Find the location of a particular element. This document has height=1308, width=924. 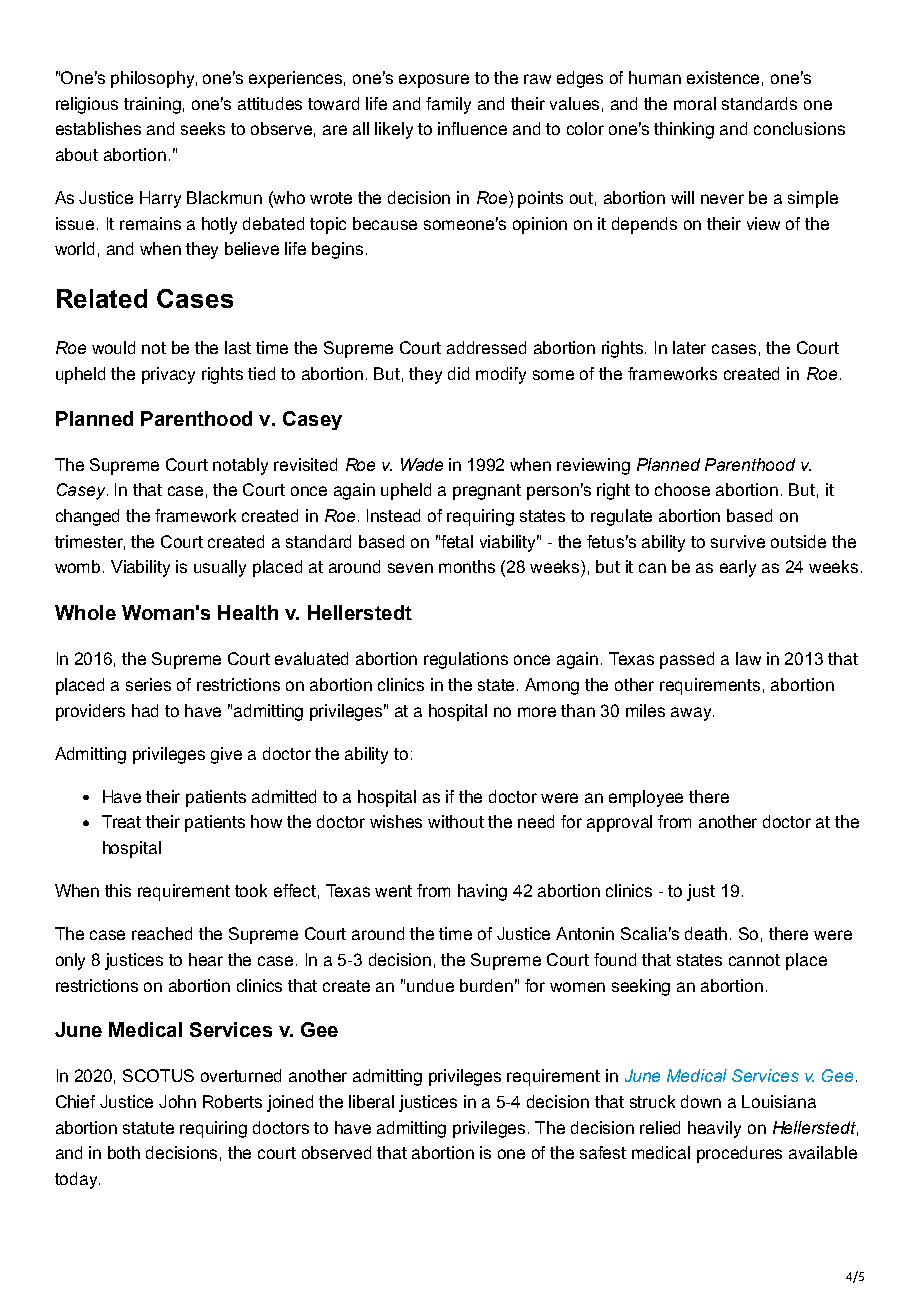

employee is located at coordinates (646, 798).
